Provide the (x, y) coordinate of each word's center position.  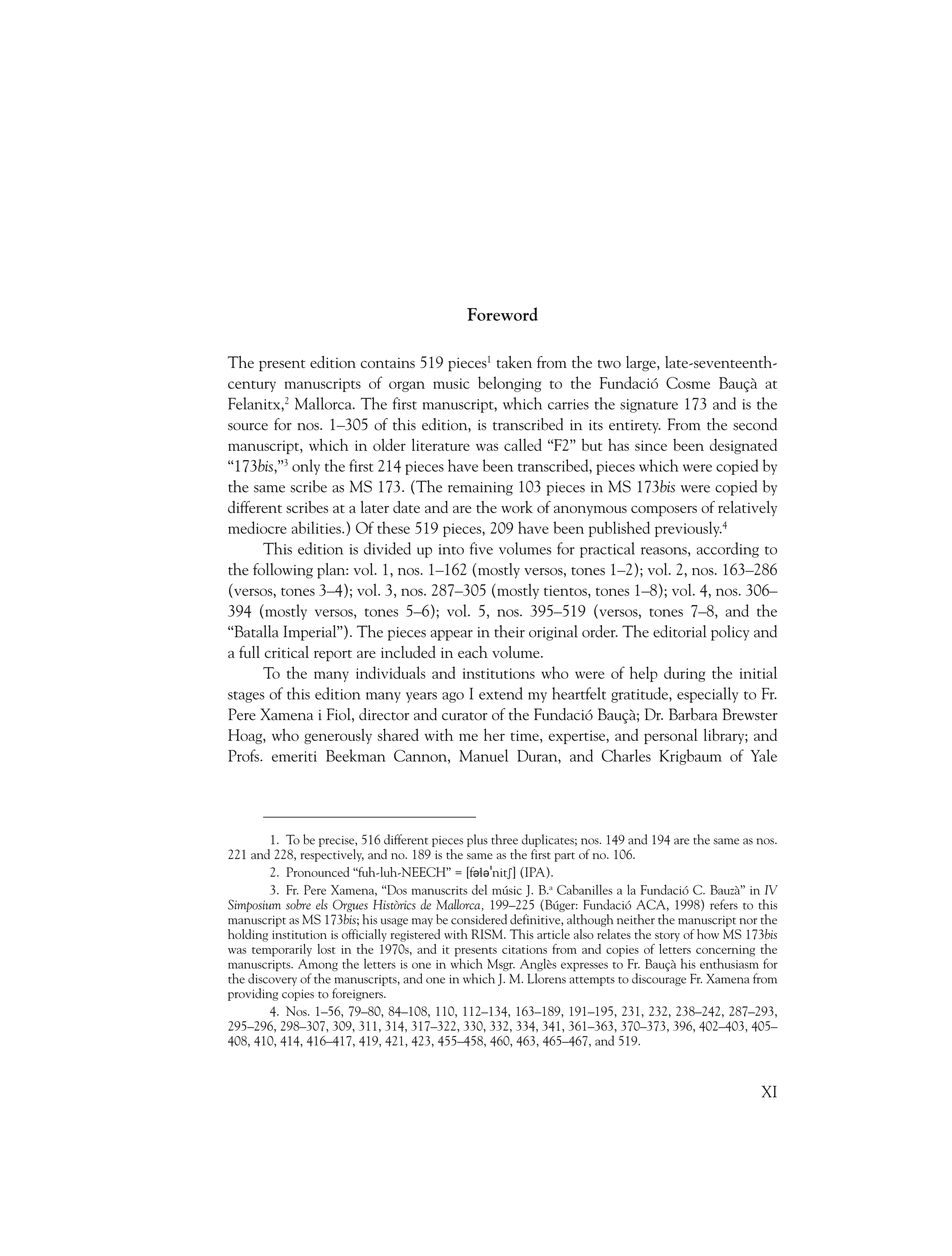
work (517, 507)
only (306, 467)
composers (664, 511)
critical (287, 652)
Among (318, 965)
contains (388, 363)
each (473, 652)
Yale (764, 755)
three (504, 839)
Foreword (502, 314)
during (684, 674)
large (642, 364)
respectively (332, 855)
